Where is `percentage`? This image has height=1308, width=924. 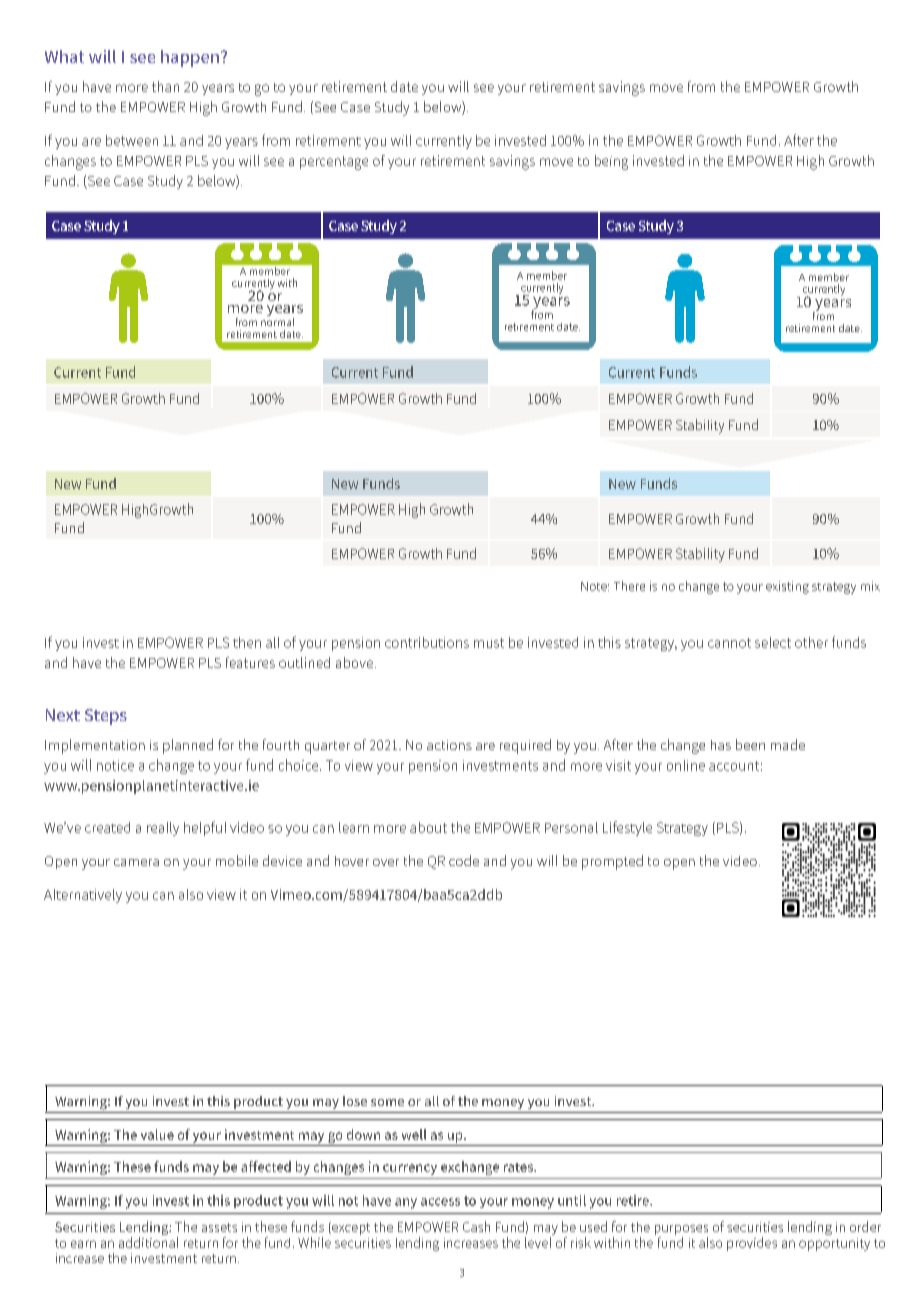 percentage is located at coordinates (334, 163).
